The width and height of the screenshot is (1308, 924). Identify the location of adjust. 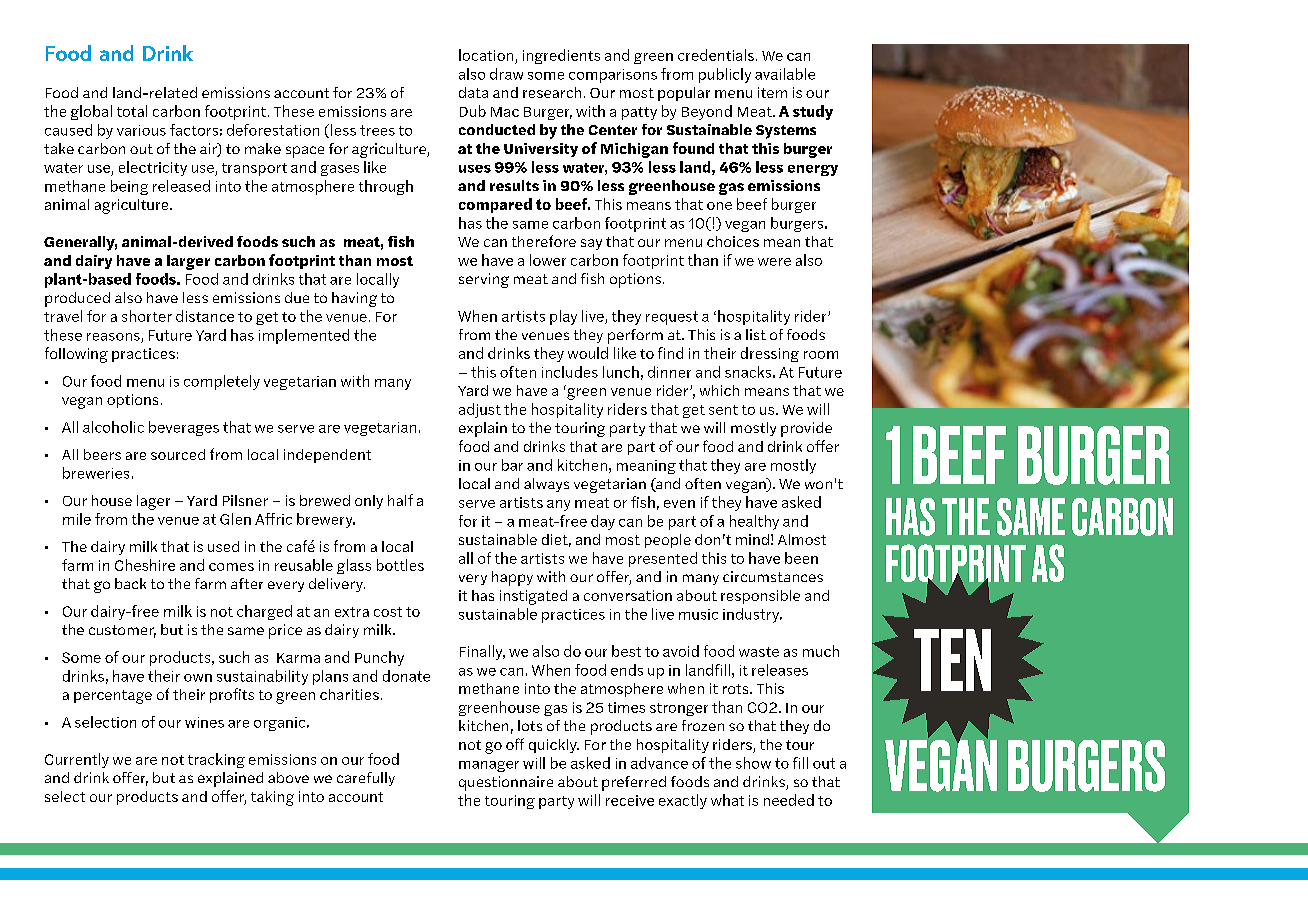
(480, 410).
